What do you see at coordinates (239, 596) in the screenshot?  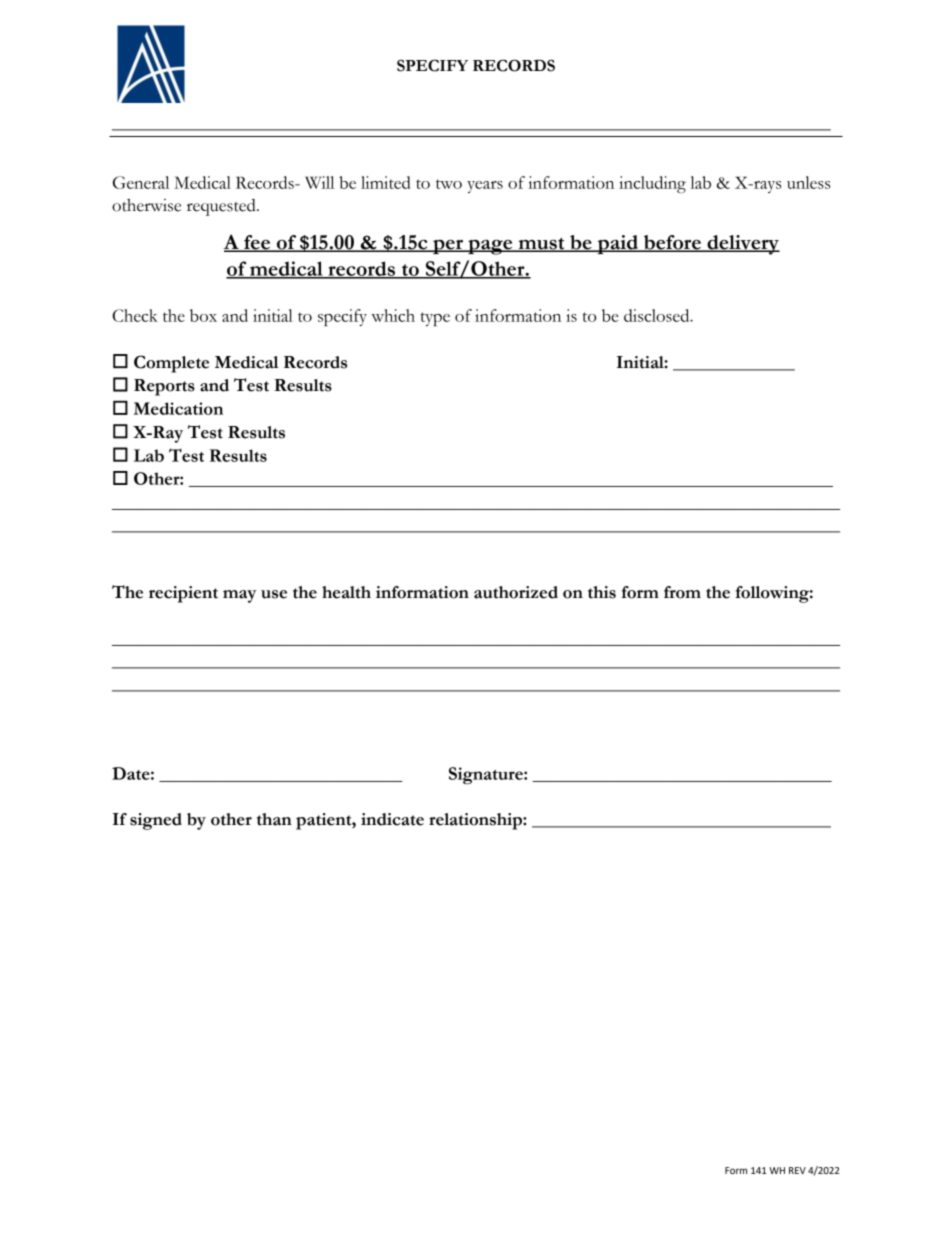 I see `may` at bounding box center [239, 596].
